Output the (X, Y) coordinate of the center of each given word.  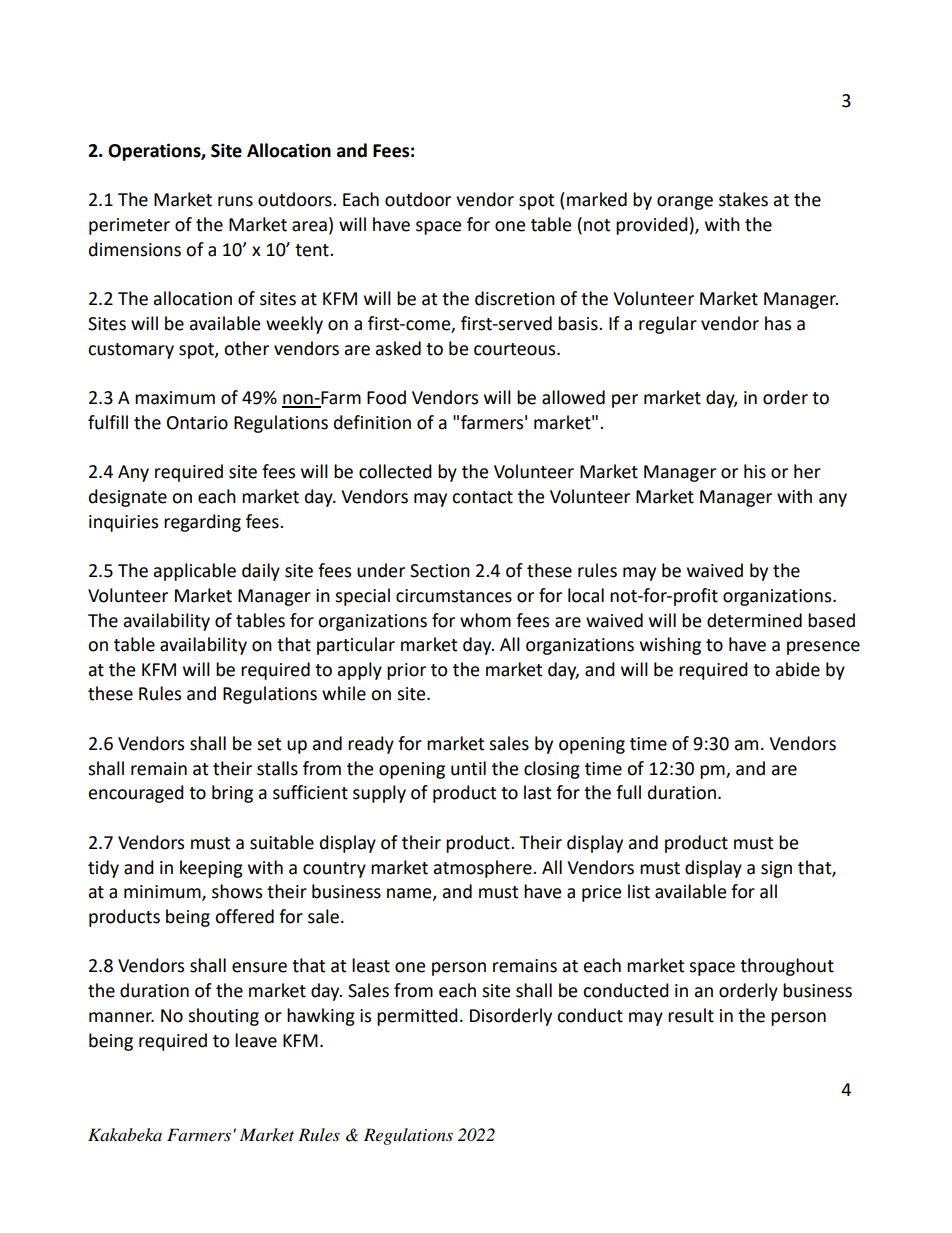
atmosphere (484, 869)
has (778, 323)
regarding (202, 523)
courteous (516, 349)
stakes (743, 199)
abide (798, 669)
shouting (223, 1017)
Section (440, 571)
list (639, 891)
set (269, 744)
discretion (515, 298)
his (755, 471)
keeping (211, 869)
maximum (175, 398)
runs (235, 201)
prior (406, 671)
